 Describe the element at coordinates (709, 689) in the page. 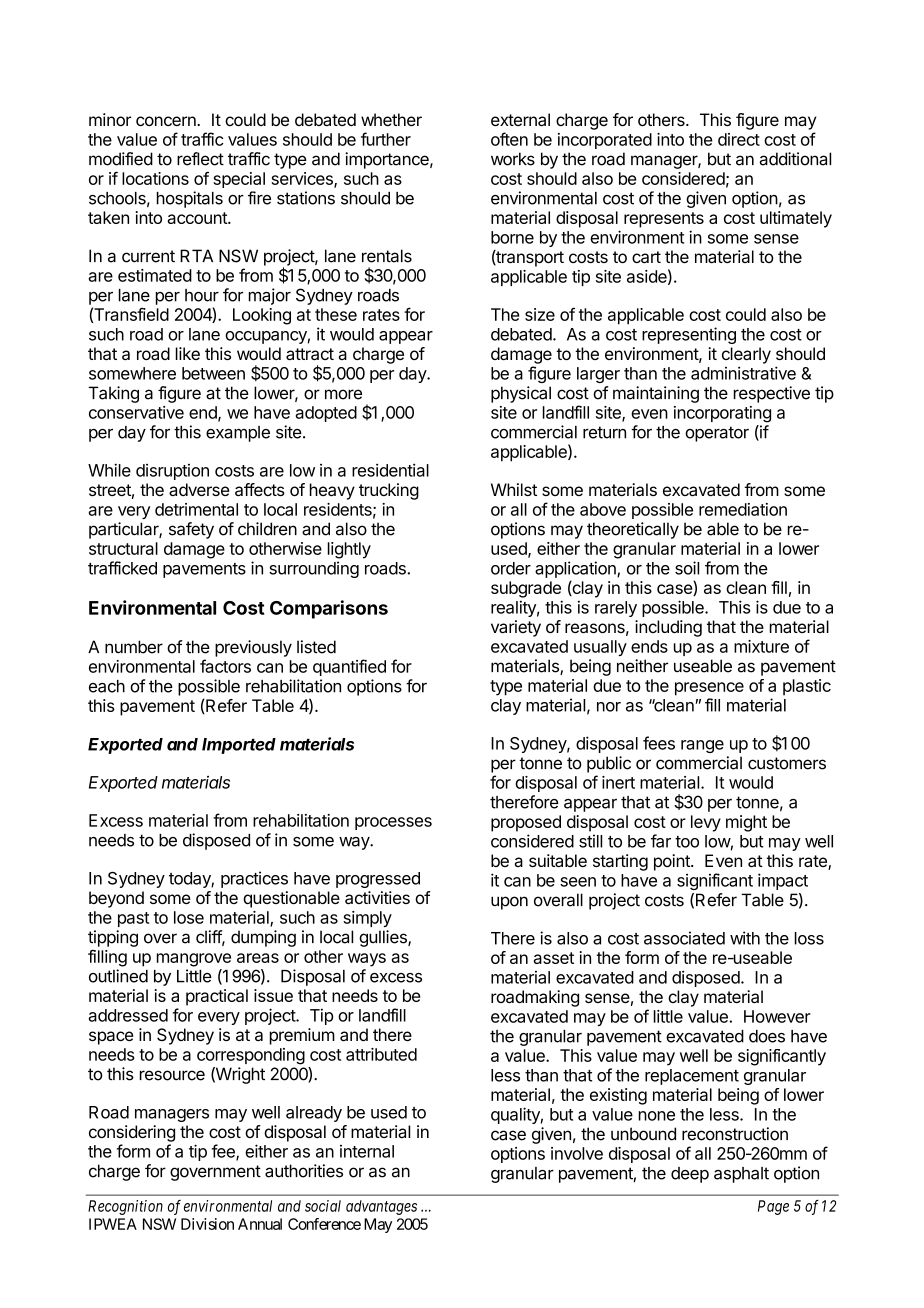

I see `presence` at that location.
